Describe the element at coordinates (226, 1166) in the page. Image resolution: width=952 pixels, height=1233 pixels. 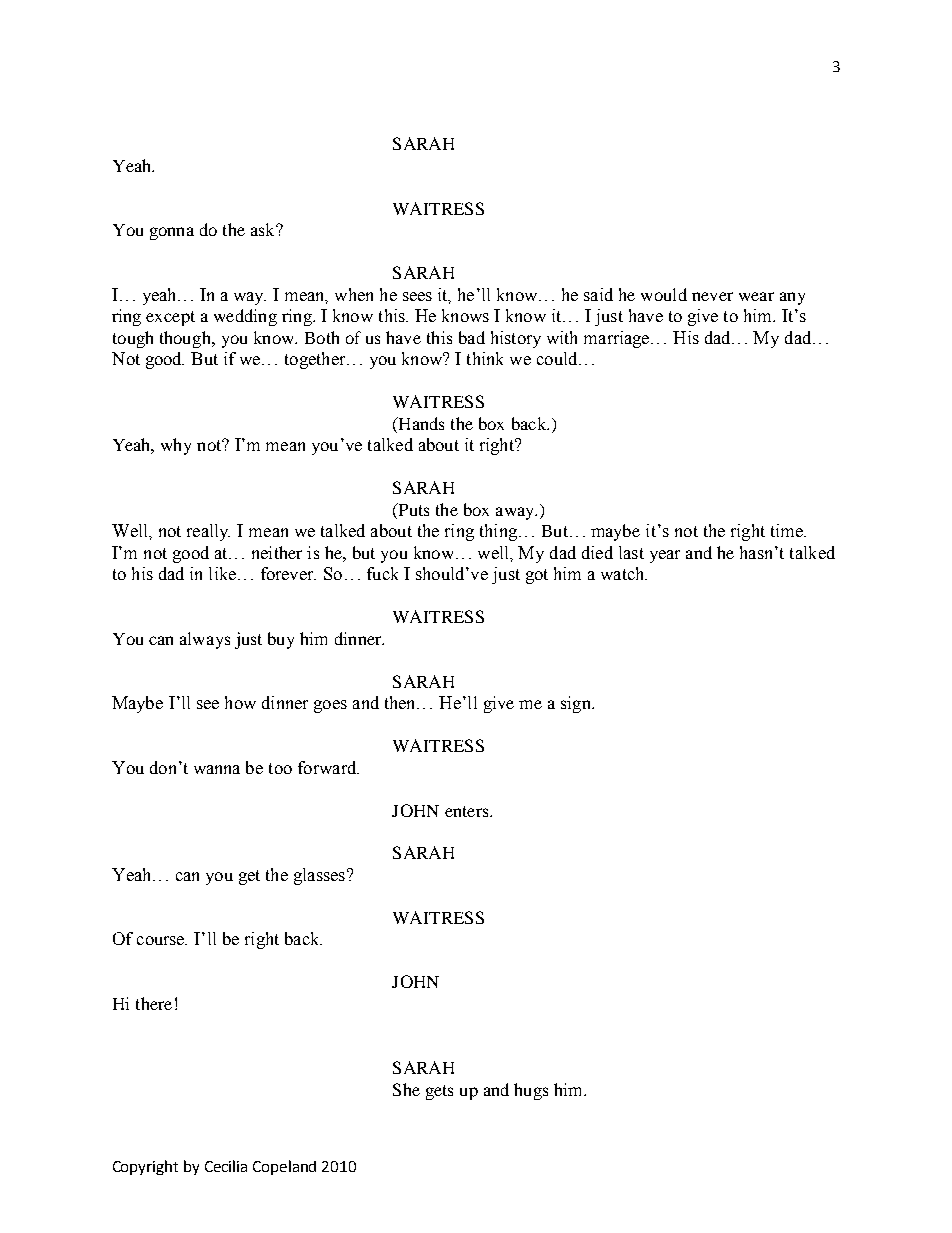
I see `Cecilia` at that location.
